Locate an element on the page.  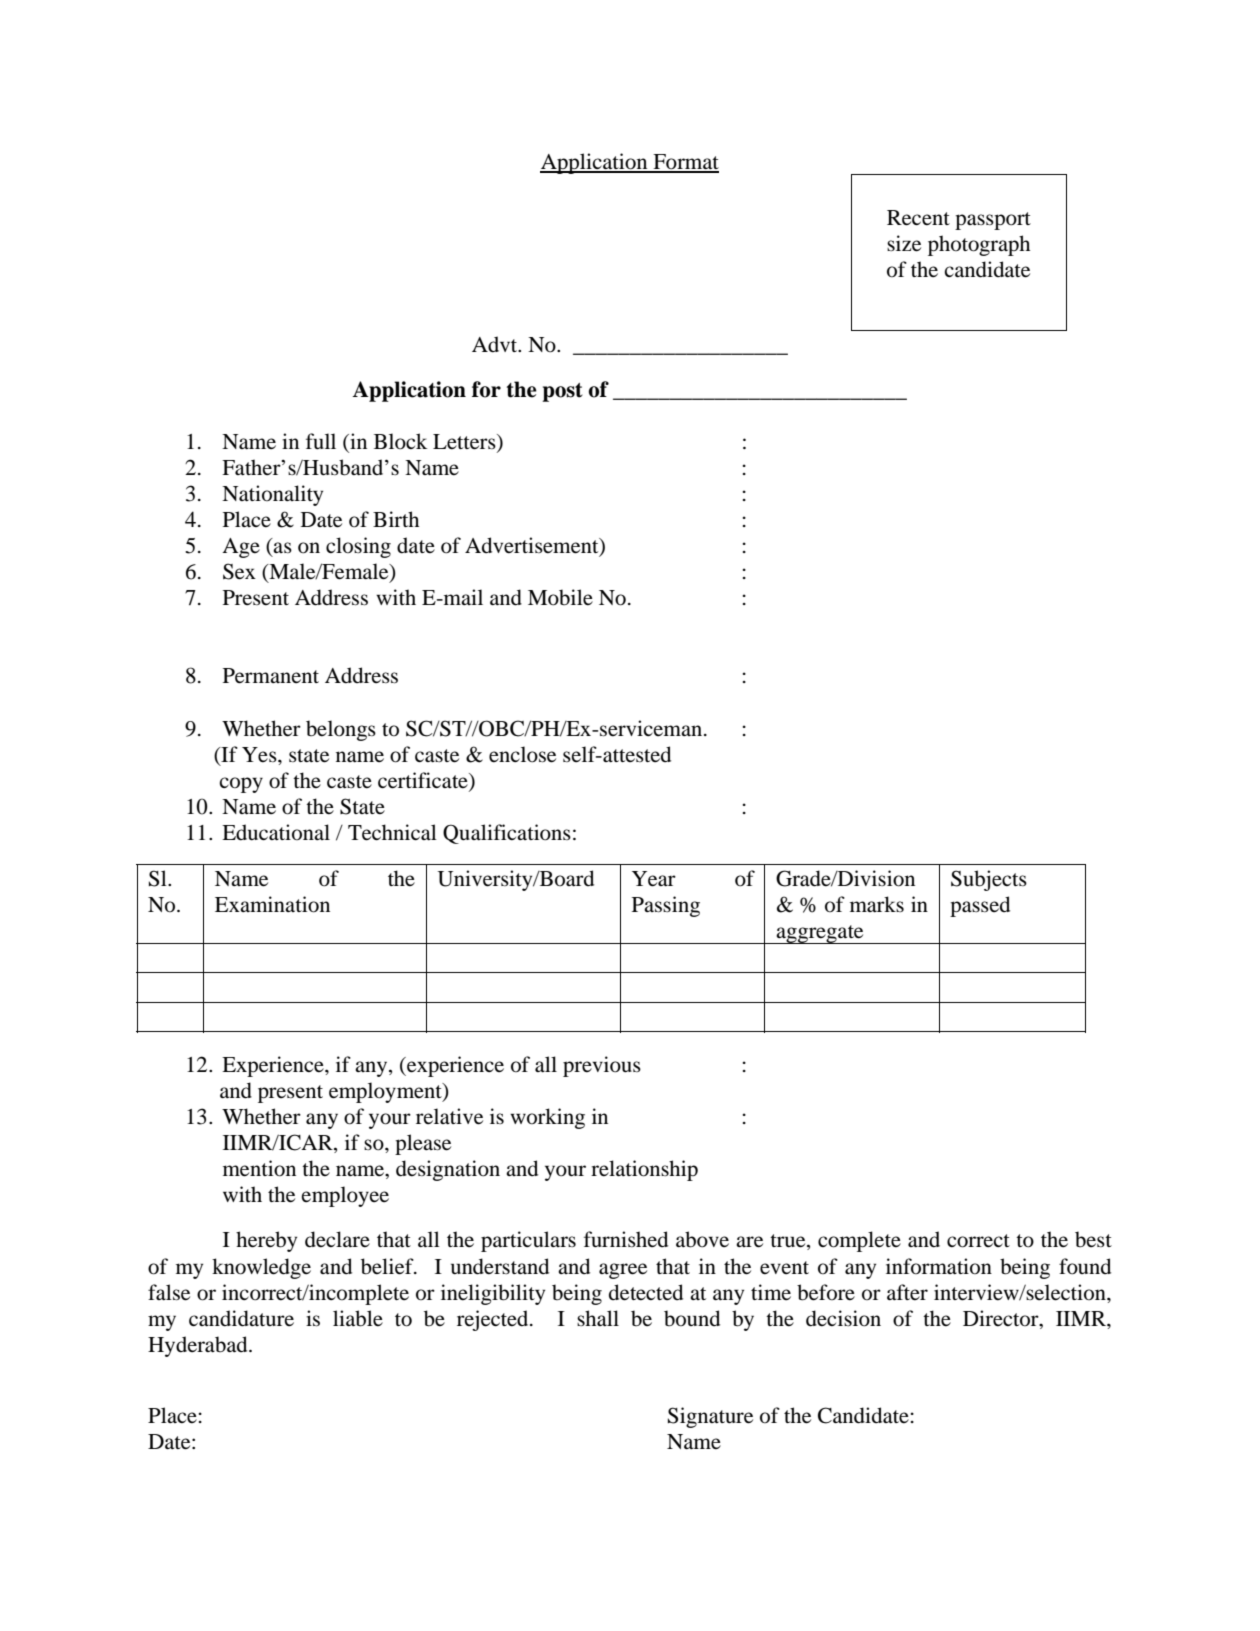
size is located at coordinates (904, 243).
